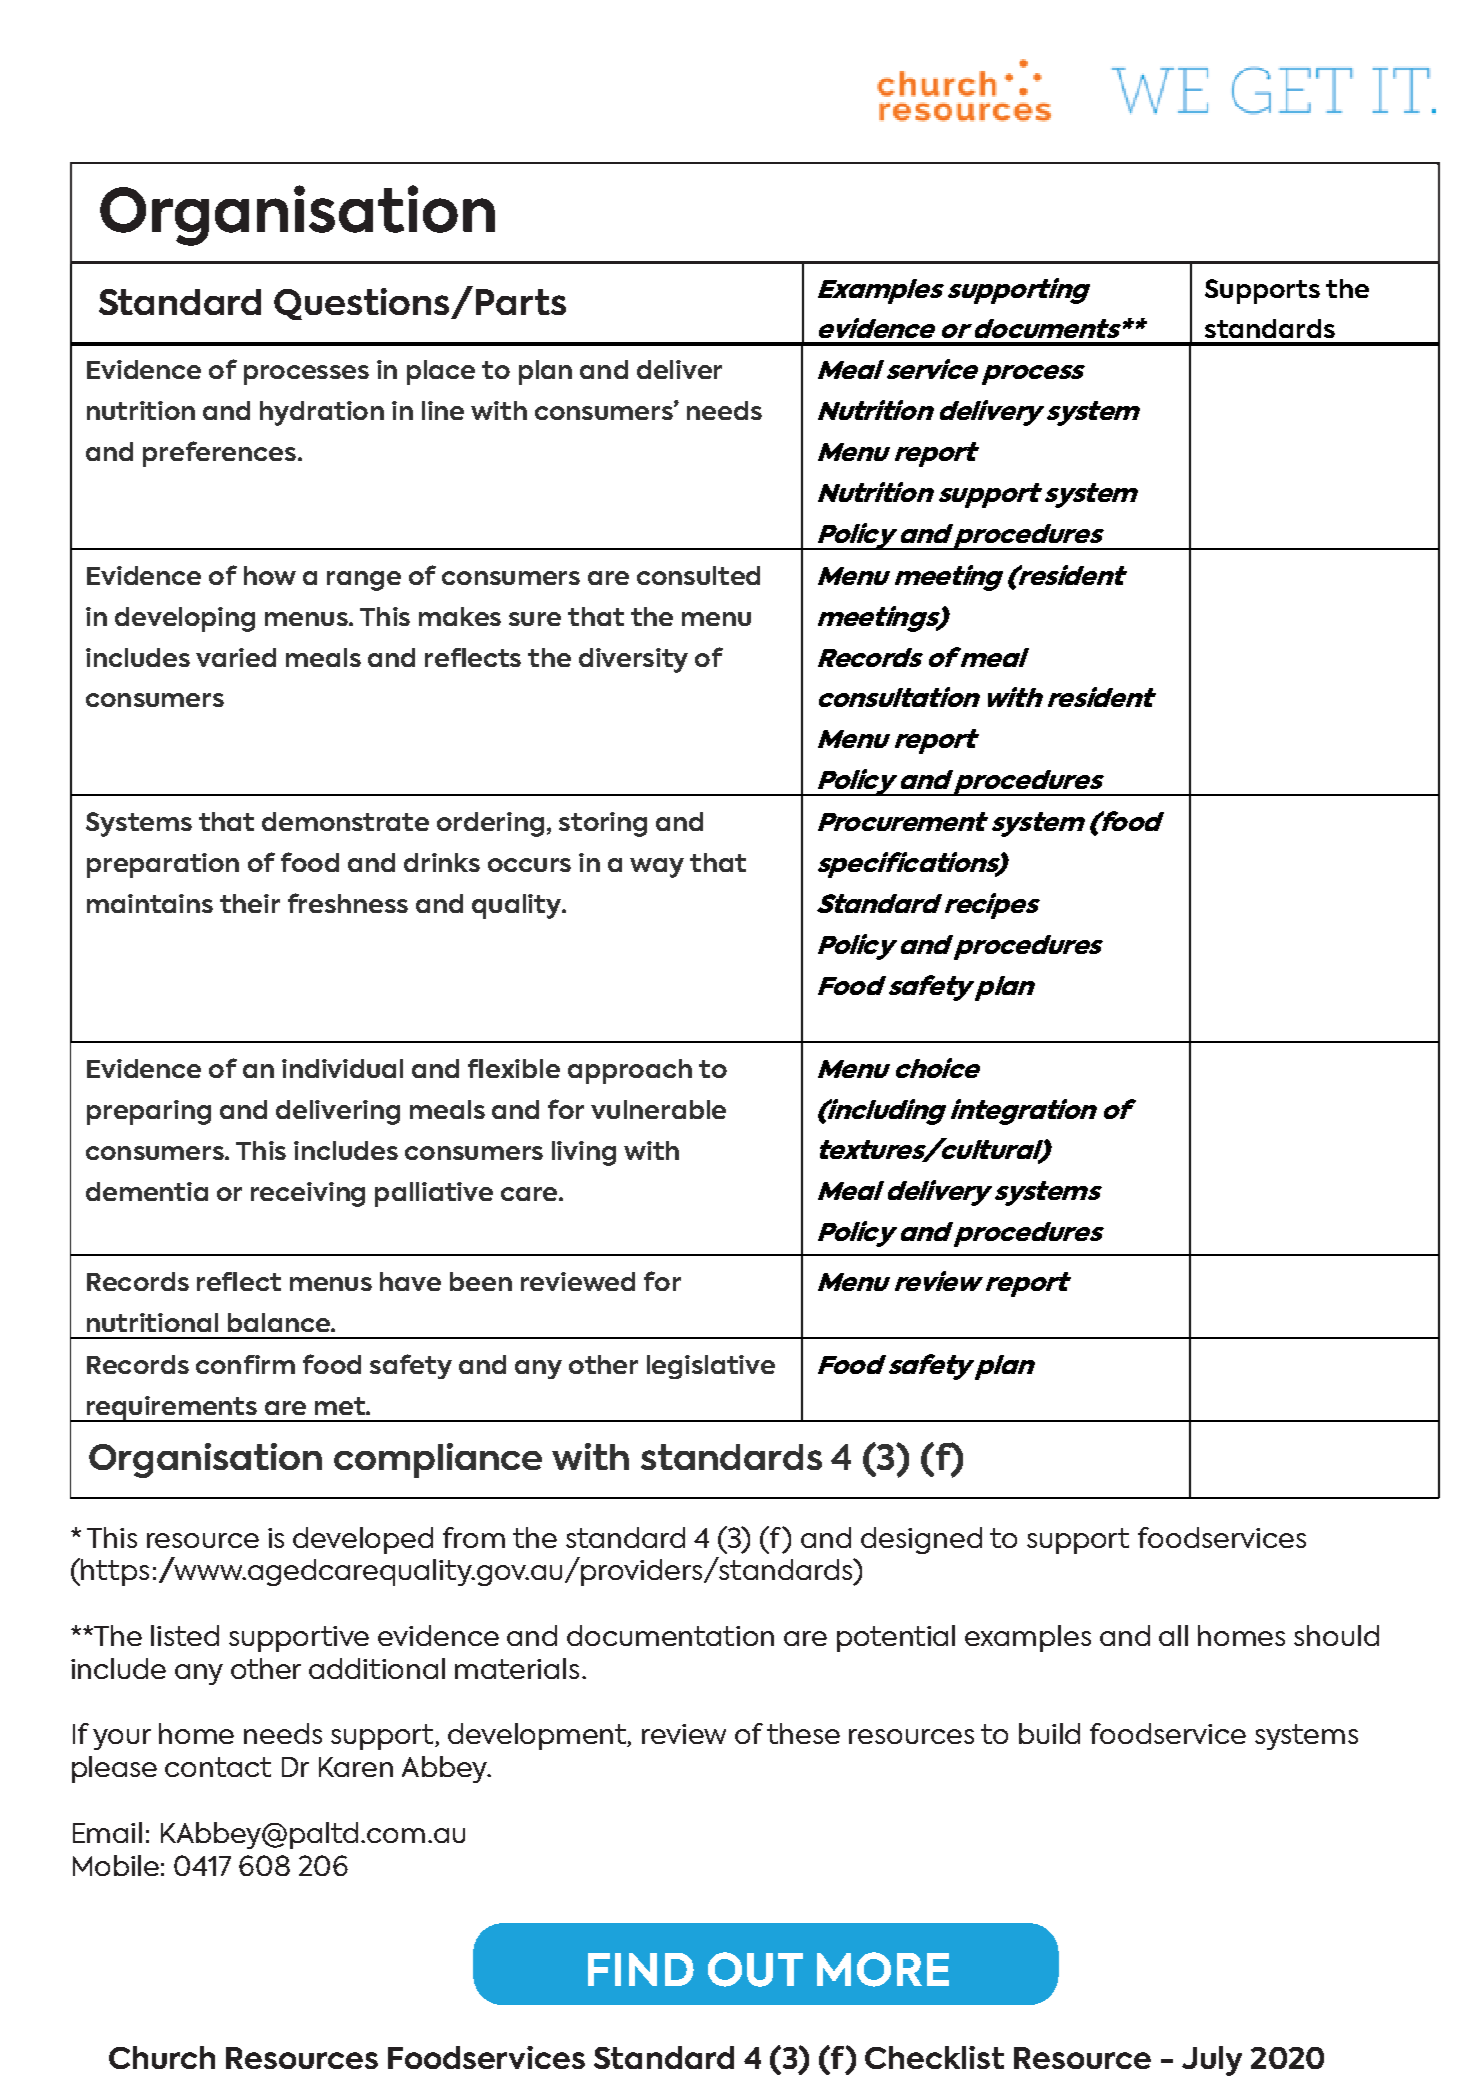 The height and width of the document is (2092, 1479). What do you see at coordinates (698, 575) in the document?
I see `consulted` at bounding box center [698, 575].
